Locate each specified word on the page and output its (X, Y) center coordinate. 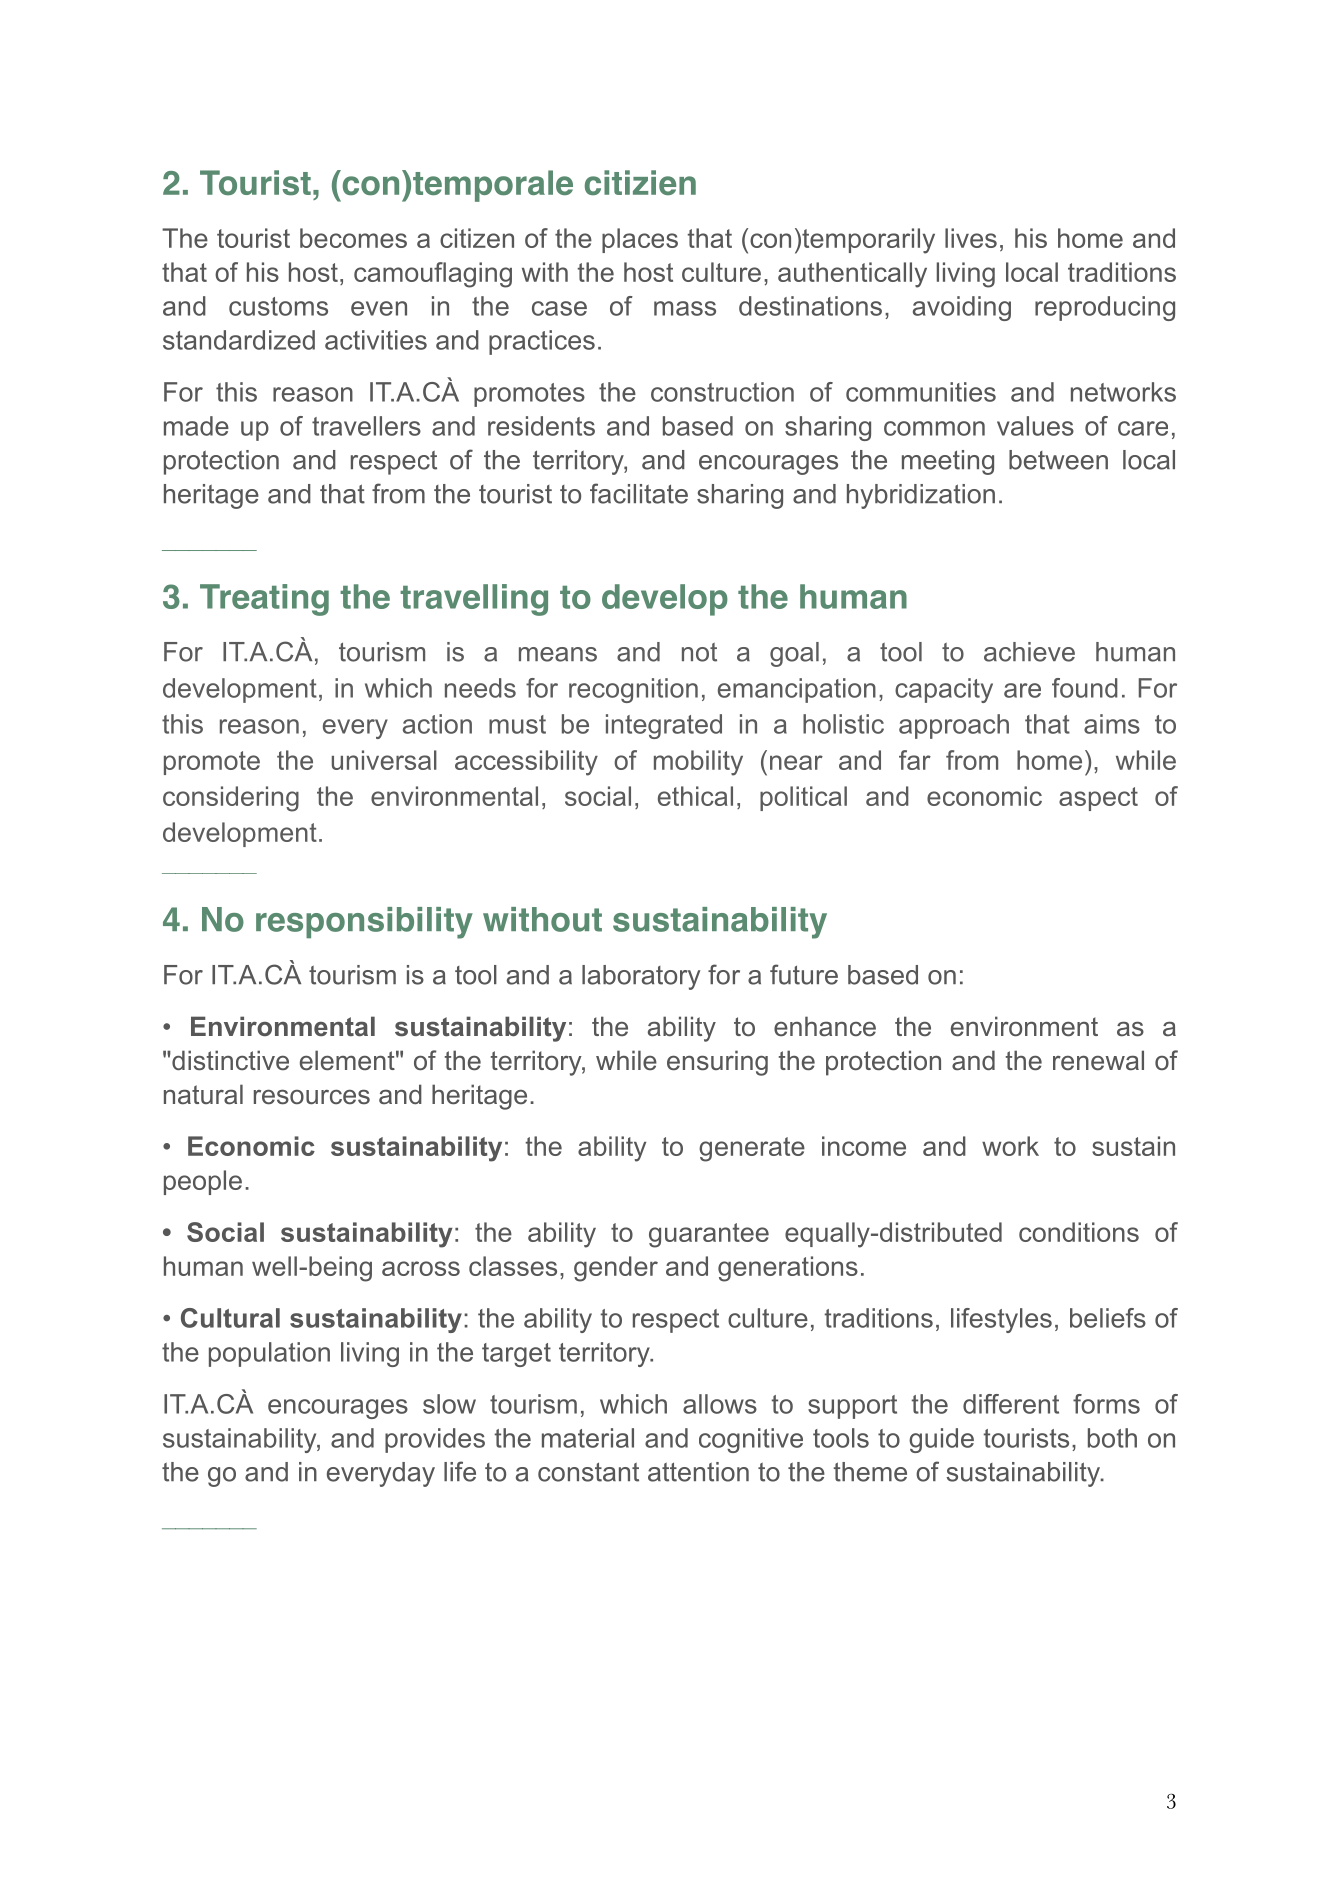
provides (435, 1440)
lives (971, 238)
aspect (1098, 799)
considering (231, 799)
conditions (1079, 1232)
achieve (1029, 652)
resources (312, 1097)
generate (752, 1149)
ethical (695, 796)
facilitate (639, 493)
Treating (264, 600)
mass (685, 308)
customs (278, 306)
